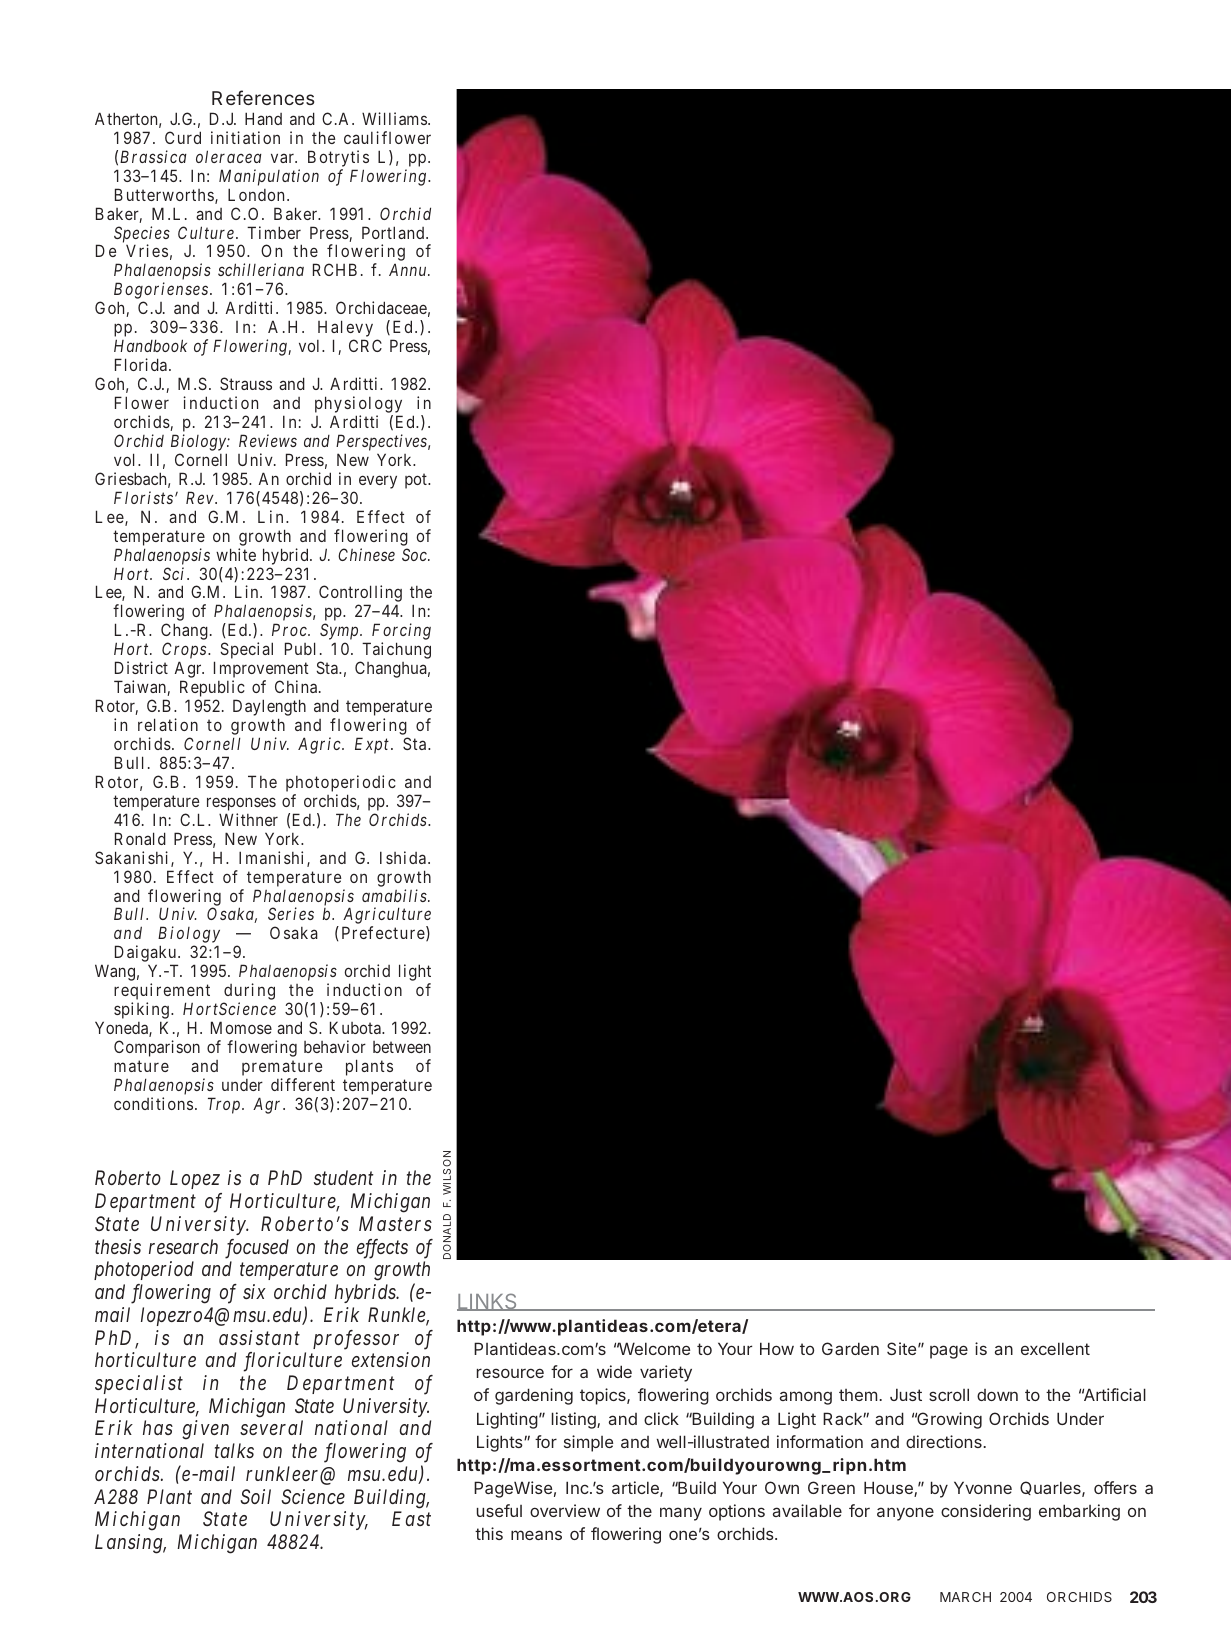 The height and width of the page is (1648, 1231). I want to click on Improvement, so click(261, 671).
